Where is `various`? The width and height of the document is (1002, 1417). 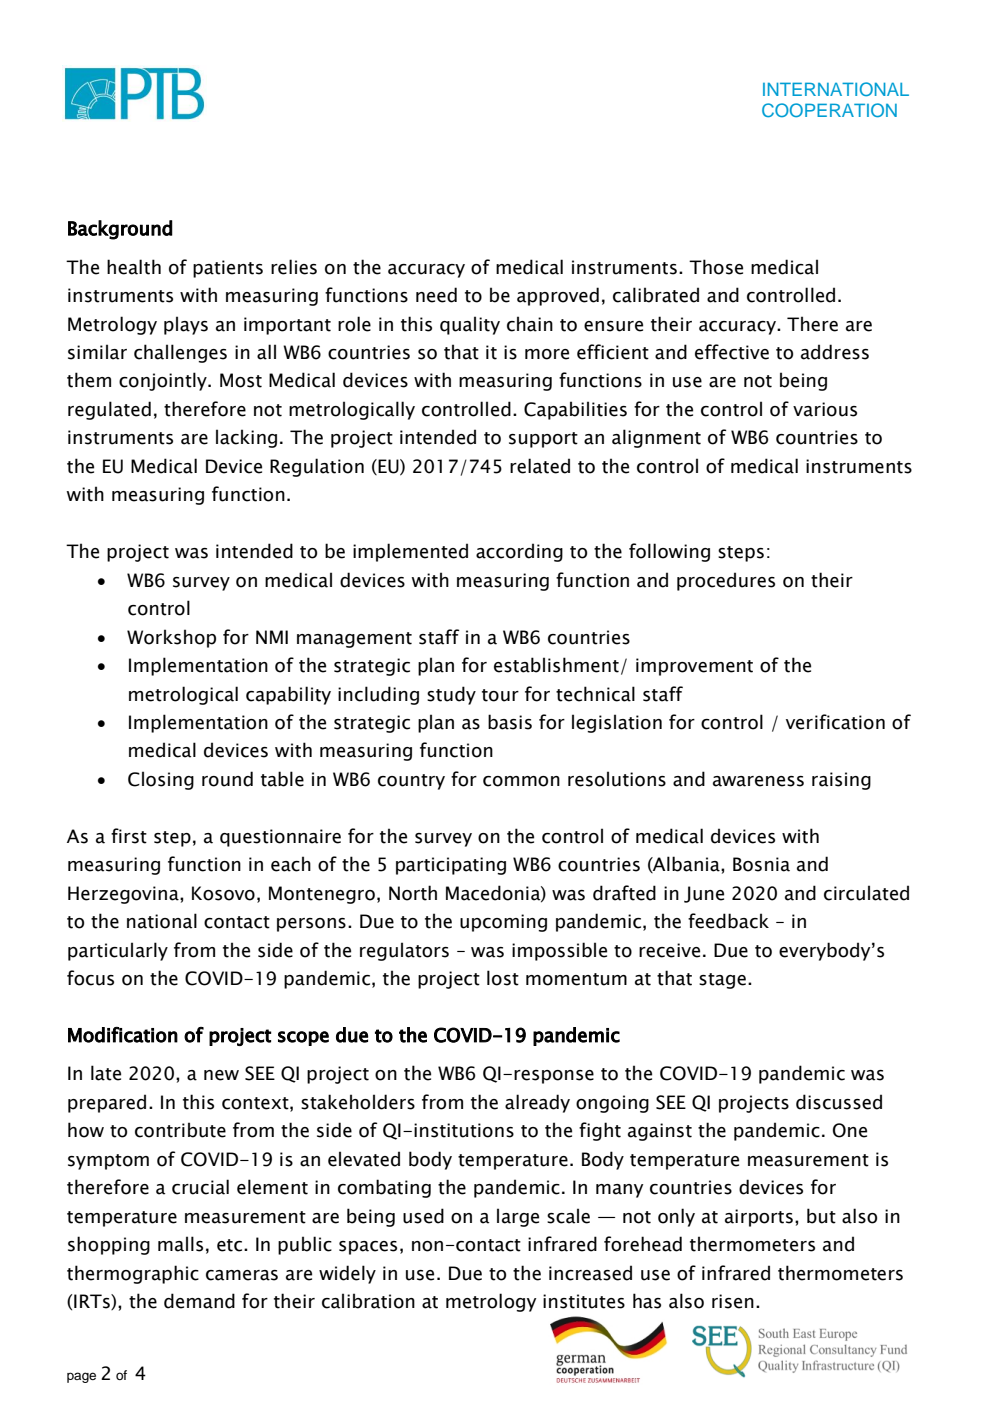 various is located at coordinates (825, 409).
